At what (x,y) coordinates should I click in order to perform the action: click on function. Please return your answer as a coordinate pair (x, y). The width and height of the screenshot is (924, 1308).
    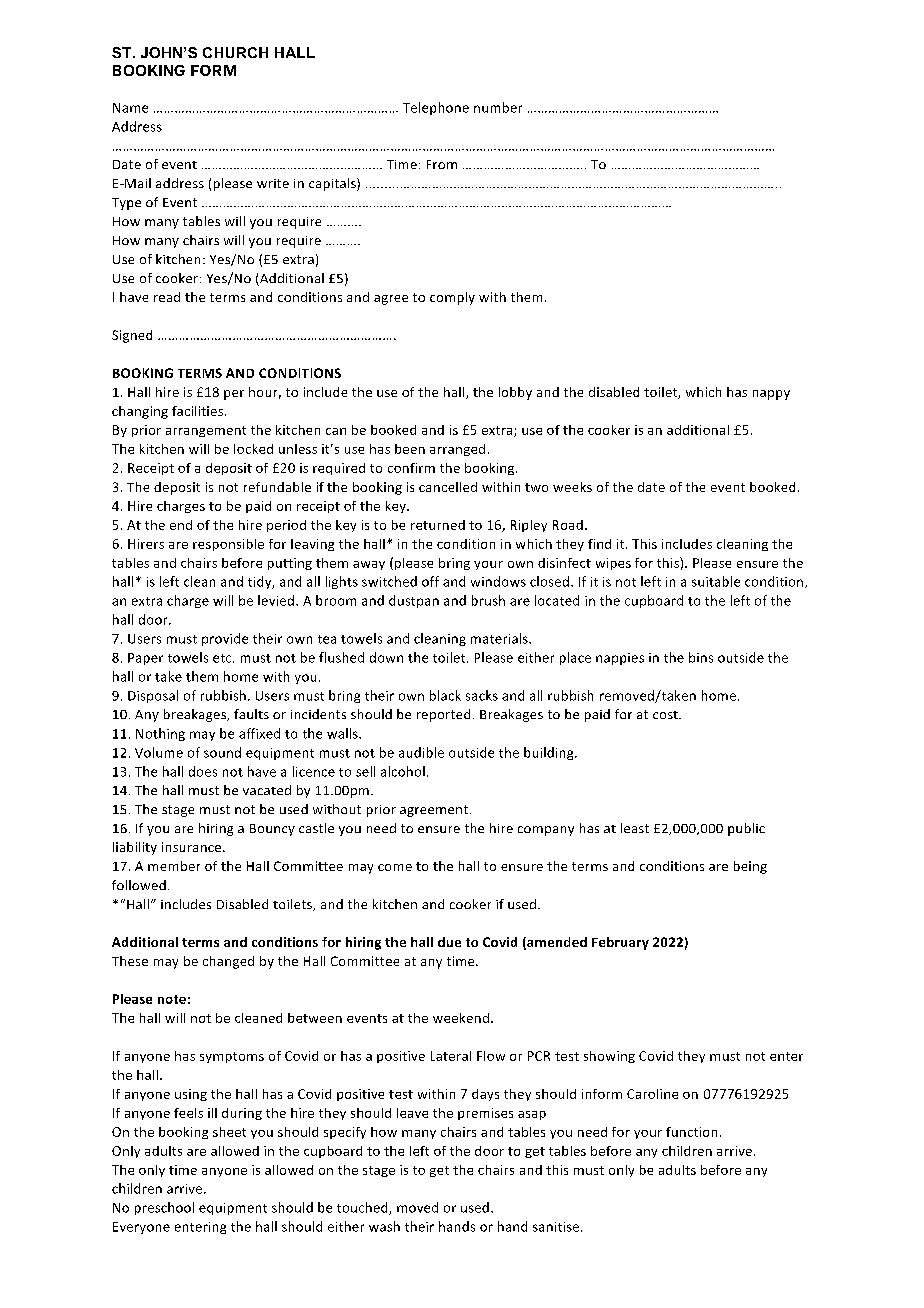
    Looking at the image, I should click on (691, 1132).
